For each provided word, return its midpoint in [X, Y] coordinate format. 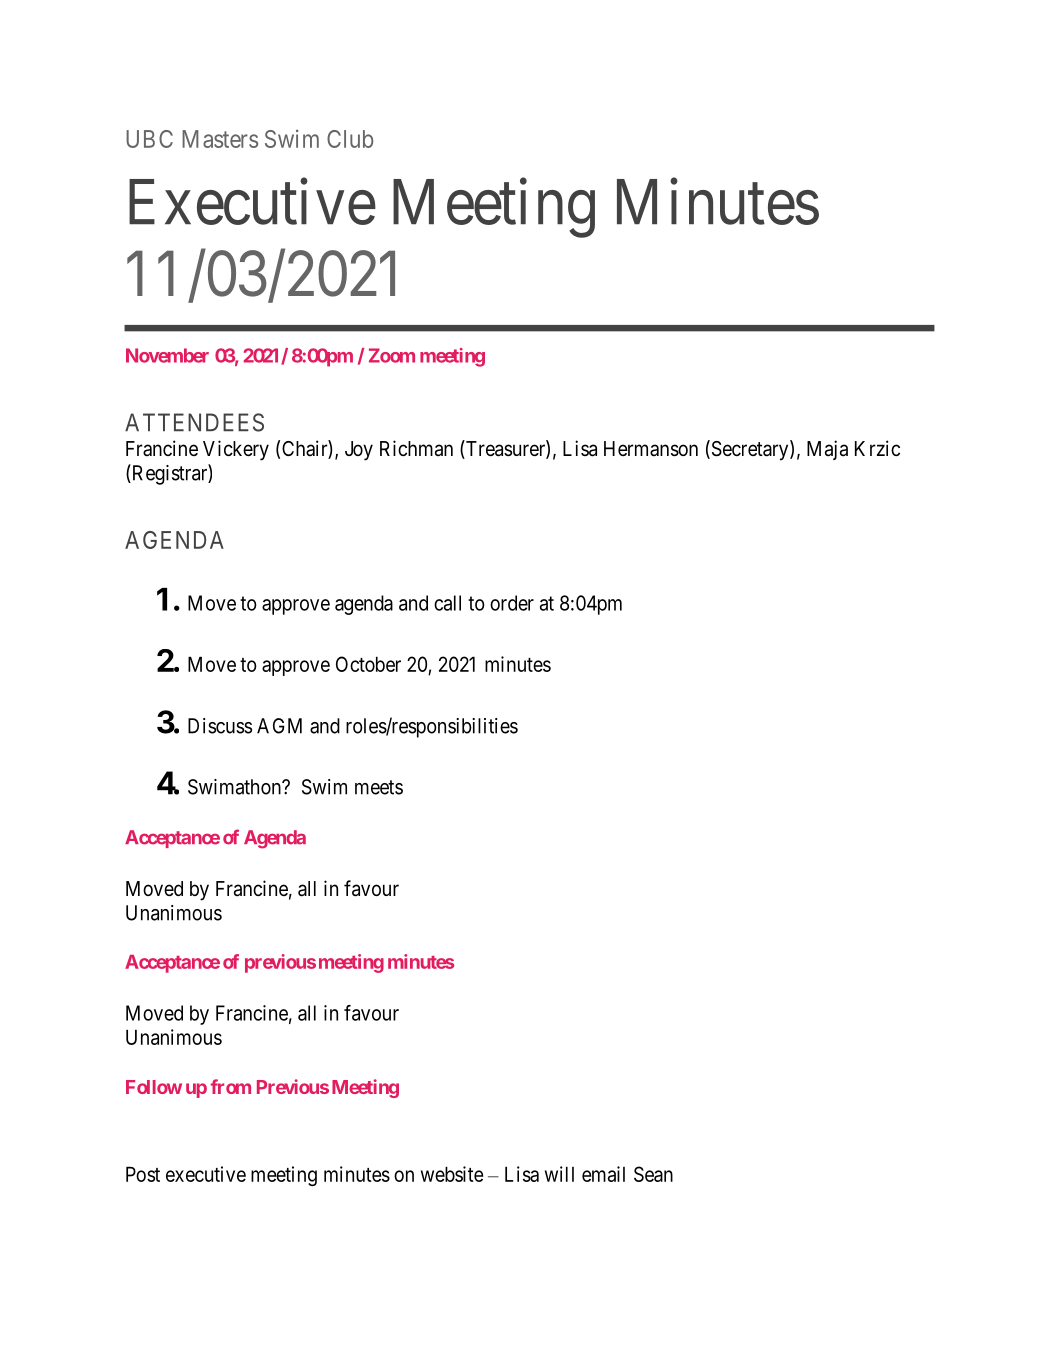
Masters [220, 139]
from [231, 1086]
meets [379, 787]
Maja [827, 450]
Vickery [236, 450]
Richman [416, 448]
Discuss [220, 726]
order [512, 603]
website [452, 1174]
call [447, 603]
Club [350, 139]
